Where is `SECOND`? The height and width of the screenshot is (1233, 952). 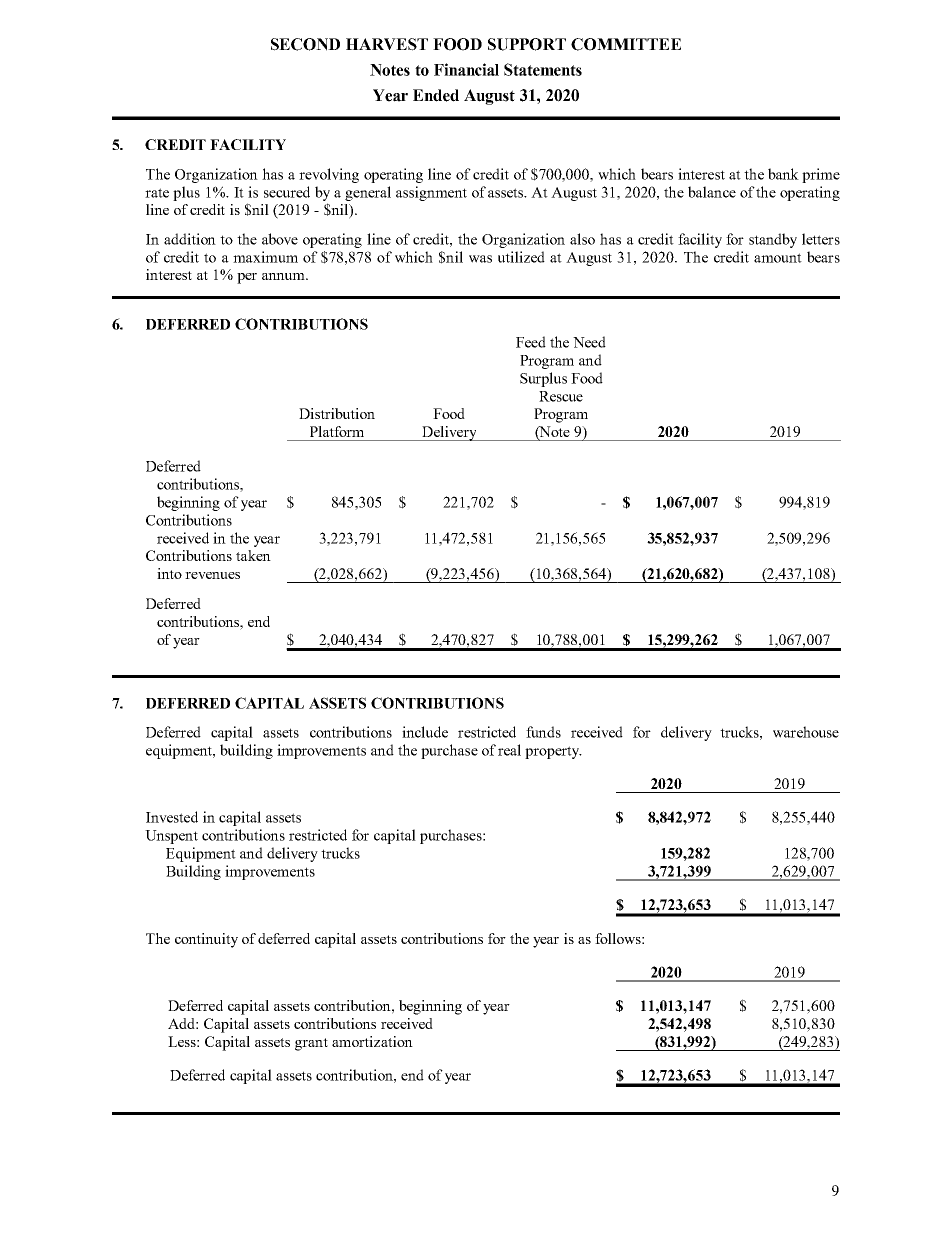 SECOND is located at coordinates (305, 44).
